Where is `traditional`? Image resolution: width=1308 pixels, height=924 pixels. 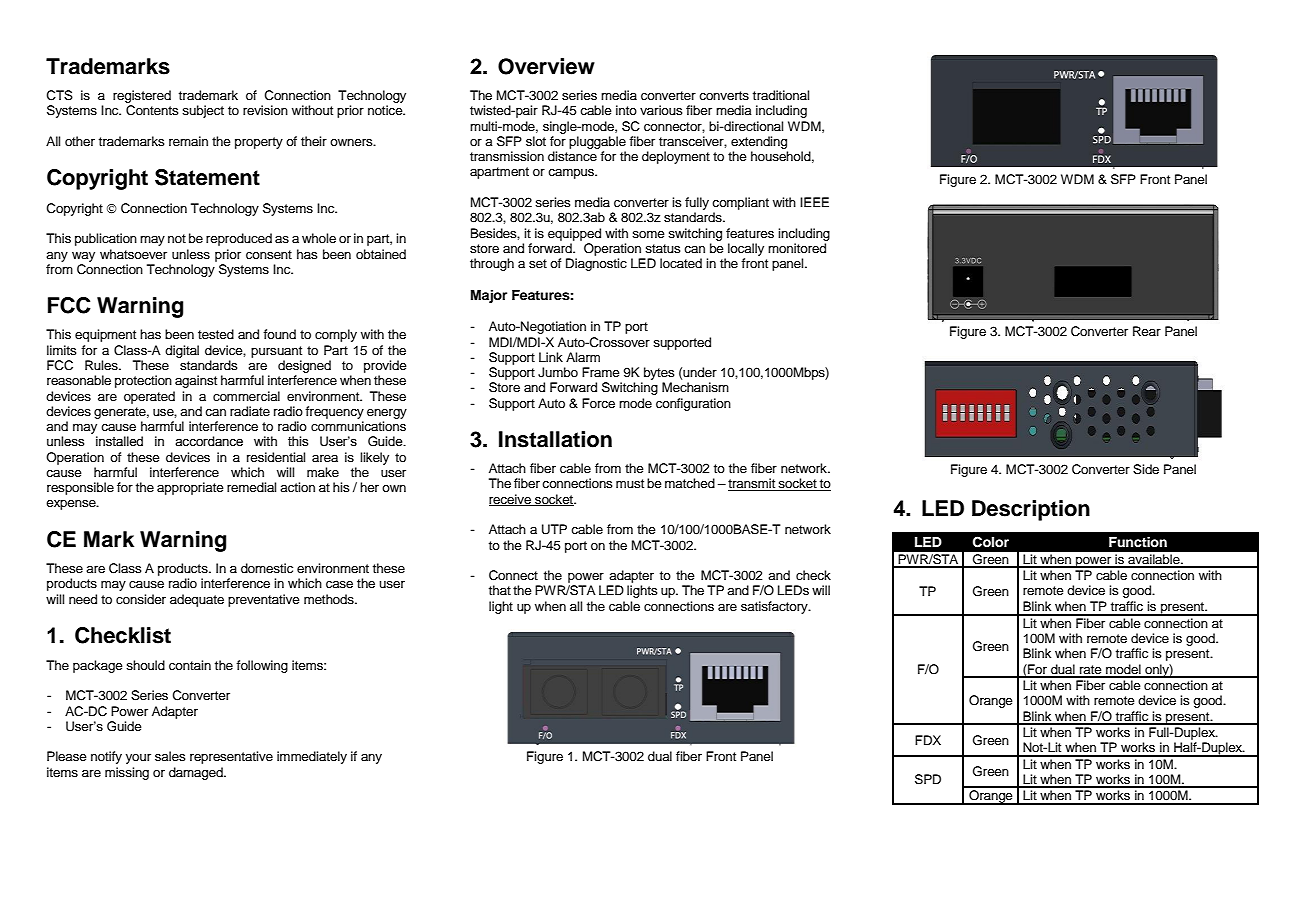
traditional is located at coordinates (781, 95).
